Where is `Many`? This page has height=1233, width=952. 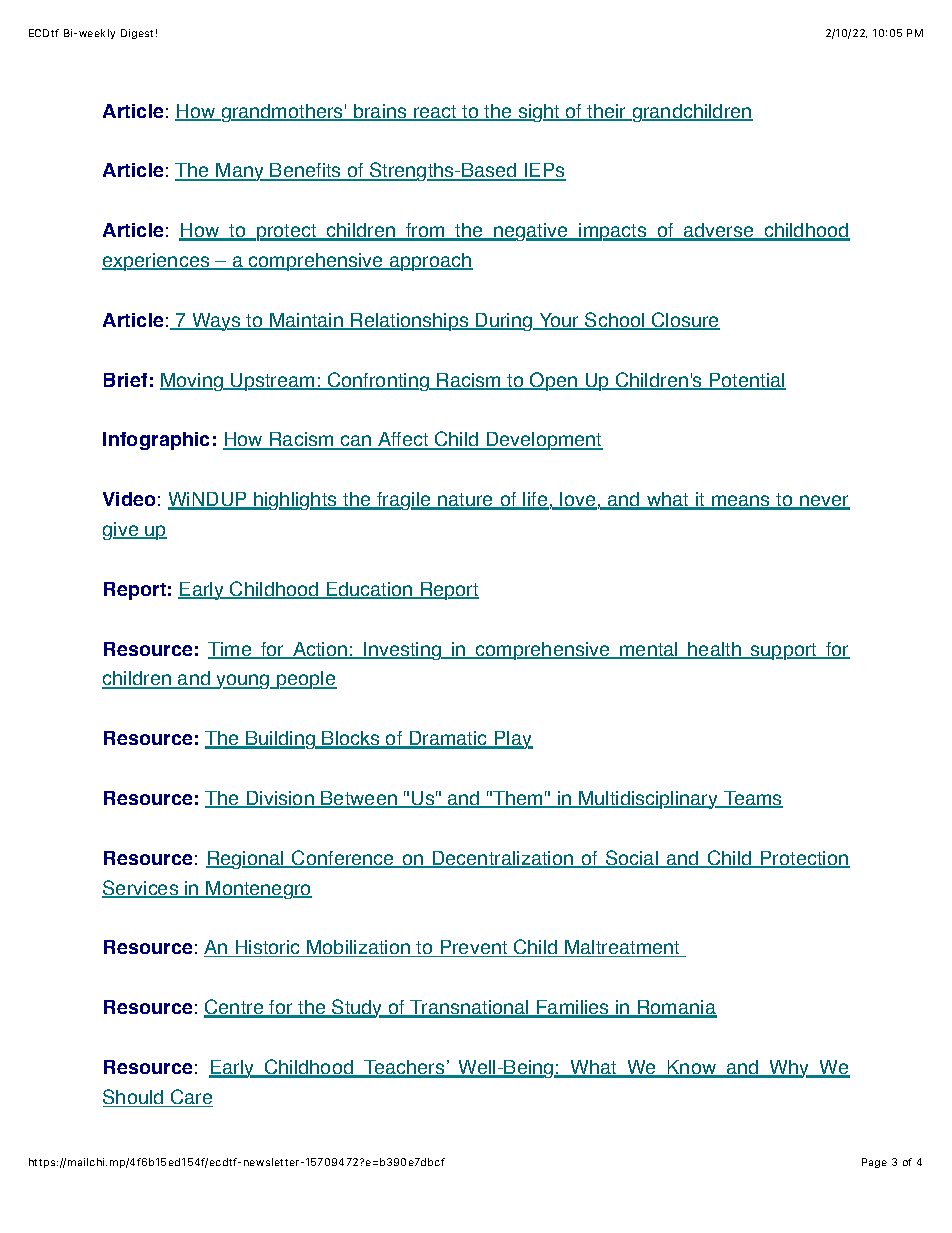
Many is located at coordinates (240, 172).
